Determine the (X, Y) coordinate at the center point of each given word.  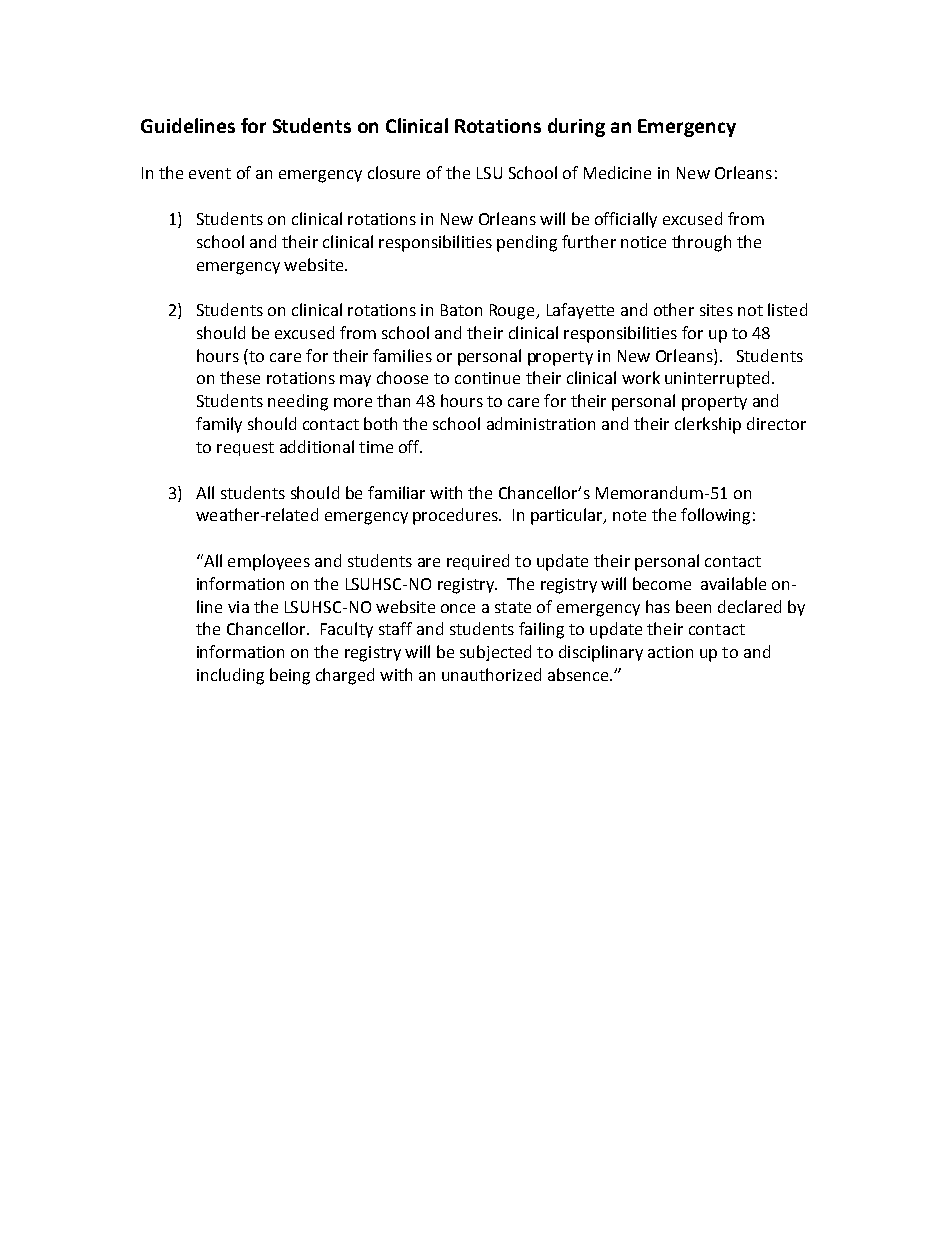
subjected (495, 653)
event (210, 173)
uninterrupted (717, 379)
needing (298, 402)
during (576, 127)
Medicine (617, 172)
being (290, 676)
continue (487, 378)
